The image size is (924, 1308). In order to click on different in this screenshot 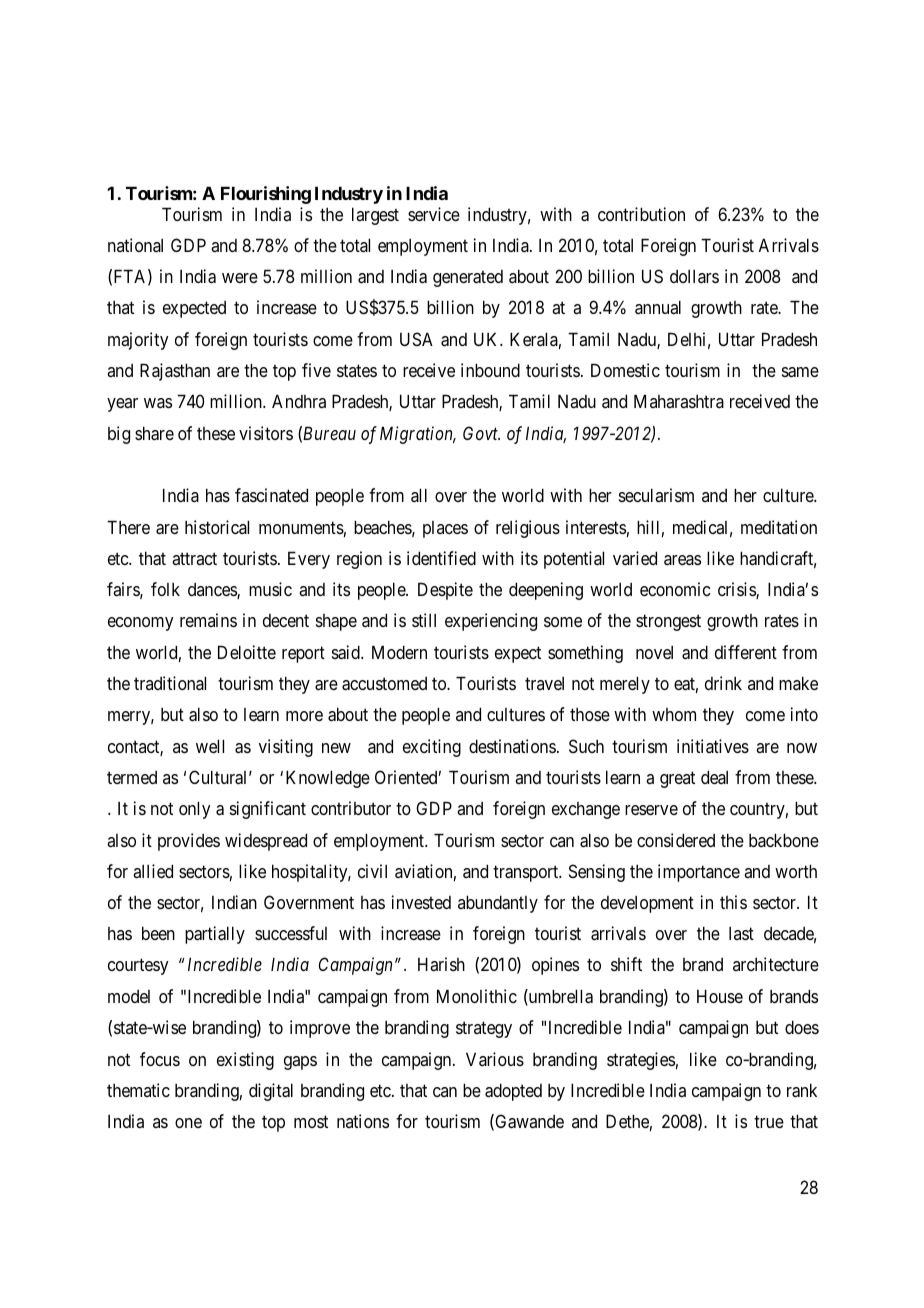, I will do `click(746, 652)`.
